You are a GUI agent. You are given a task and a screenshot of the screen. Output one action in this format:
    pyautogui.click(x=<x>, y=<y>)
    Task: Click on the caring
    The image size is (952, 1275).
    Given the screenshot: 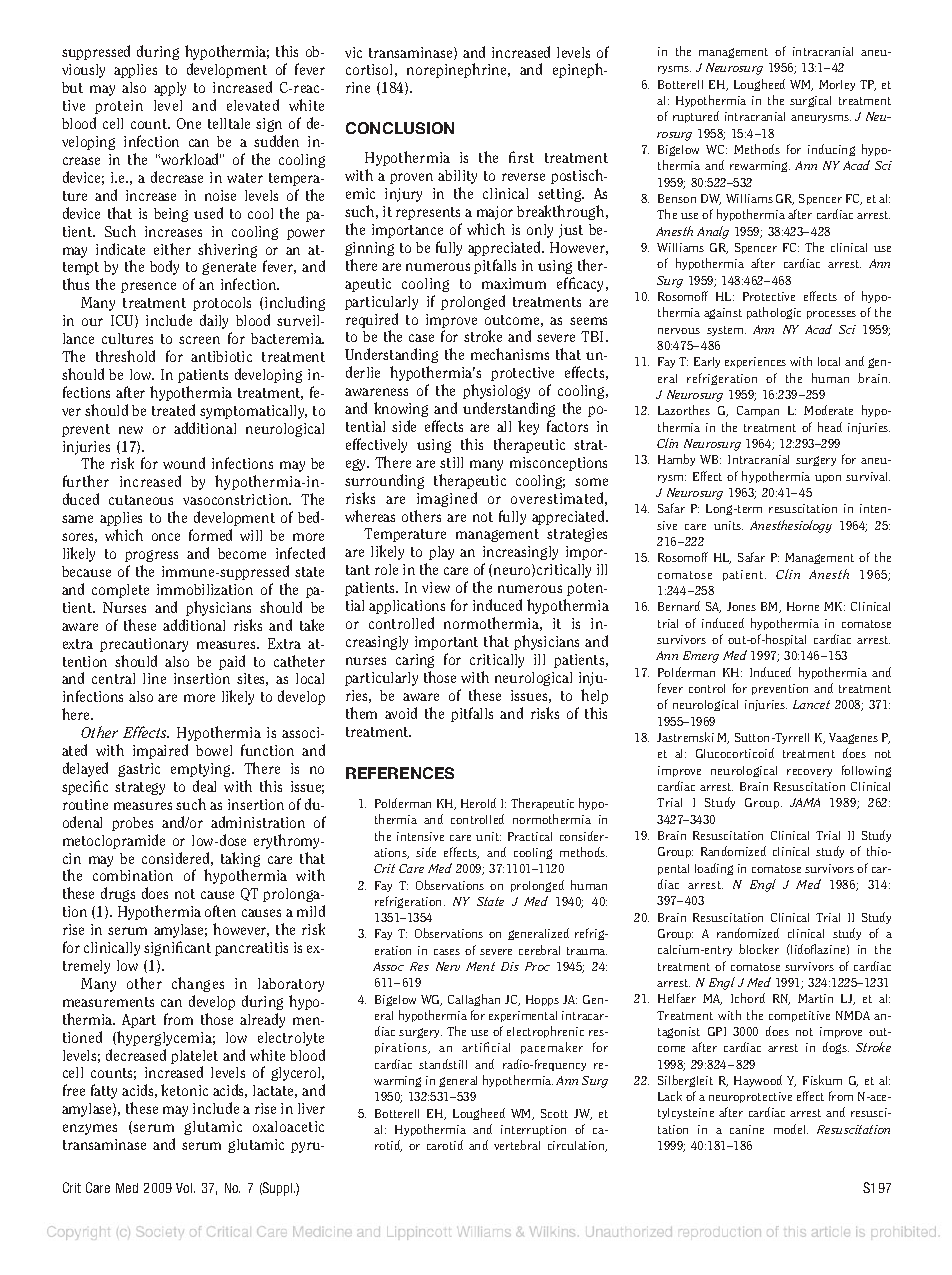 What is the action you would take?
    pyautogui.click(x=415, y=661)
